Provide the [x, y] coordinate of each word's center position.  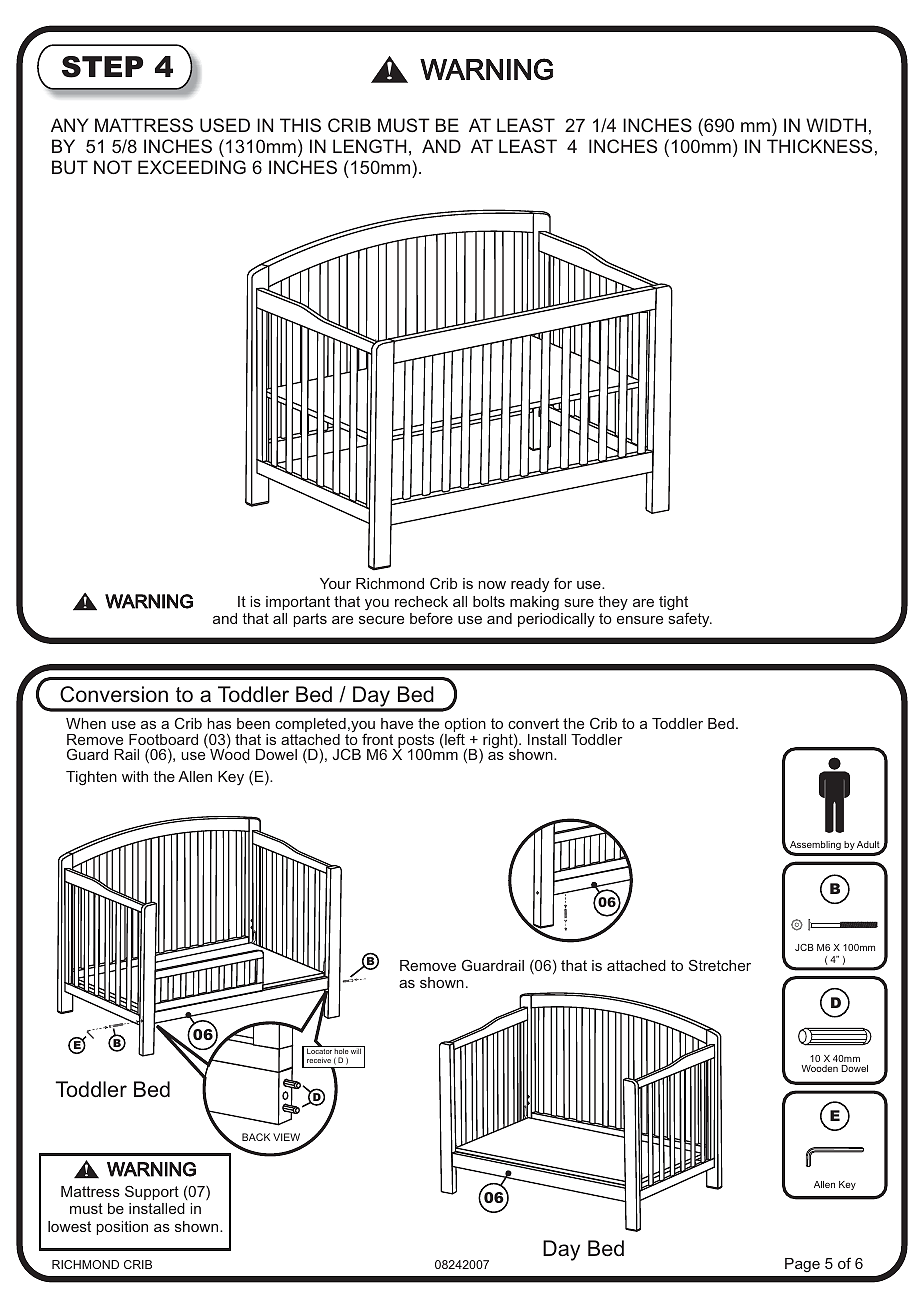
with [135, 776]
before [431, 618]
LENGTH [370, 146]
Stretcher [720, 965]
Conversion [114, 694]
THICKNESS [819, 146]
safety [690, 620]
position [122, 1228]
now [492, 585]
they [613, 603]
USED [225, 125]
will [356, 1051]
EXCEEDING [192, 167]
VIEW [286, 1137]
